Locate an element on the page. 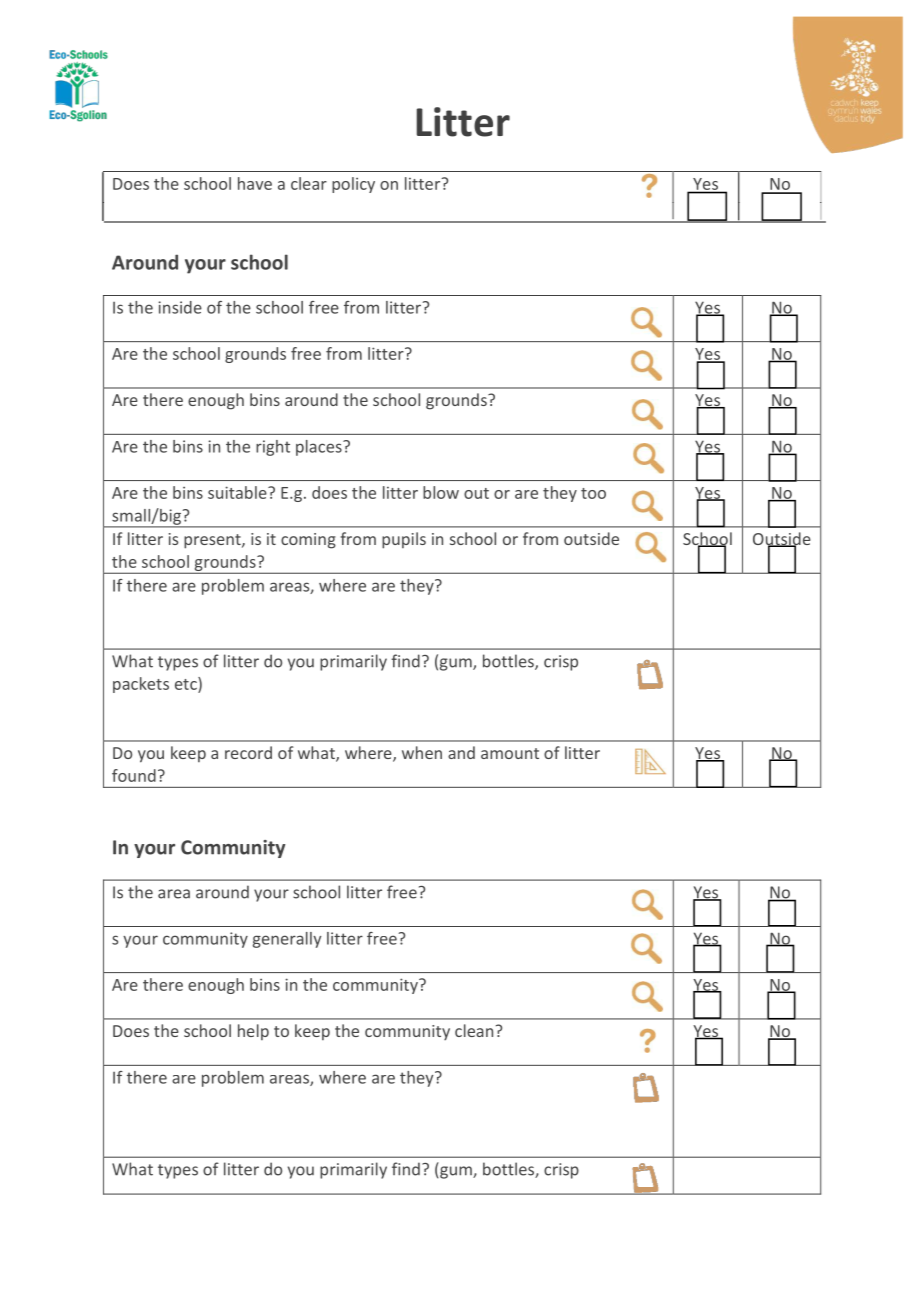 Image resolution: width=924 pixels, height=1308 pixels. clean is located at coordinates (474, 1030).
